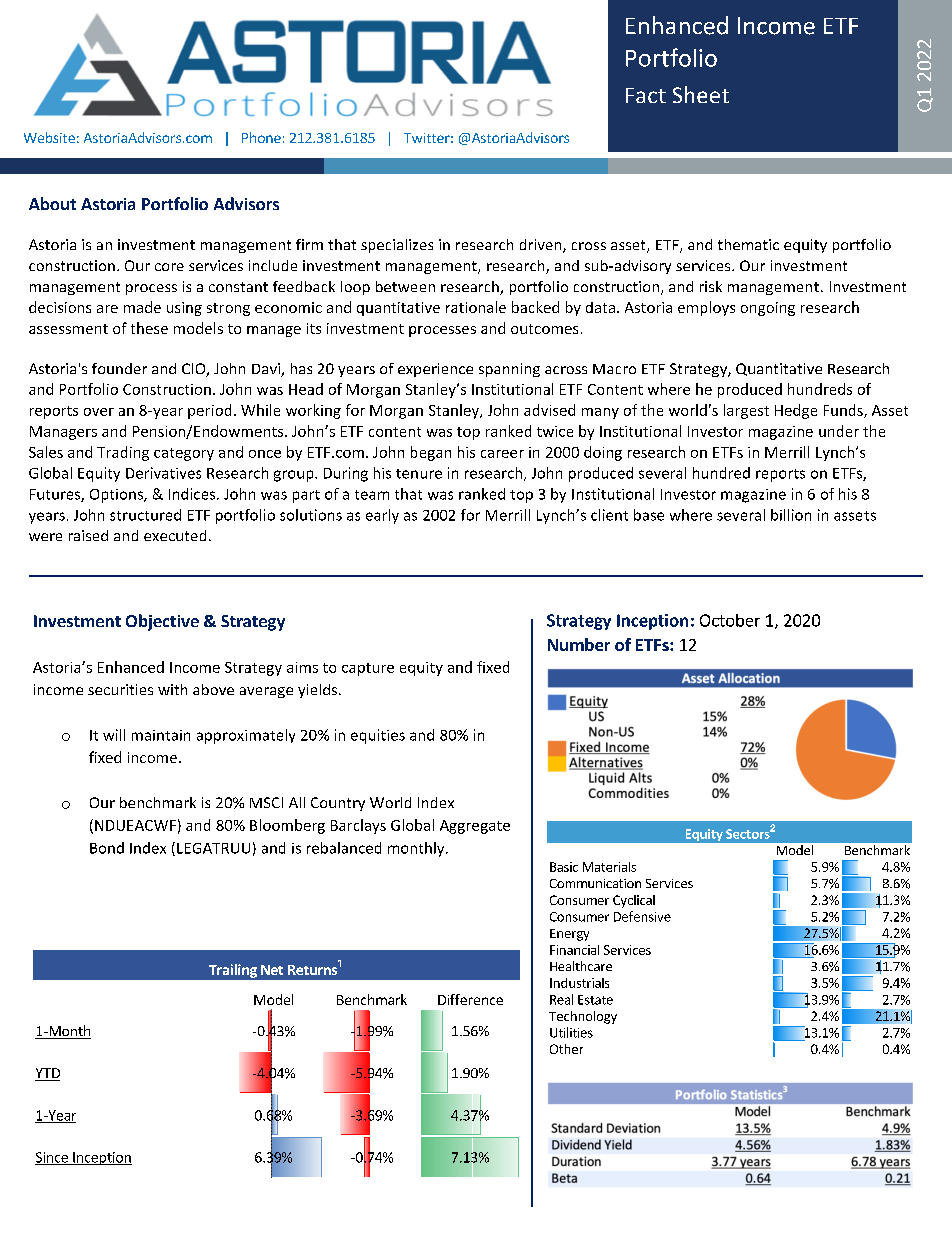  I want to click on thematic, so click(748, 244).
